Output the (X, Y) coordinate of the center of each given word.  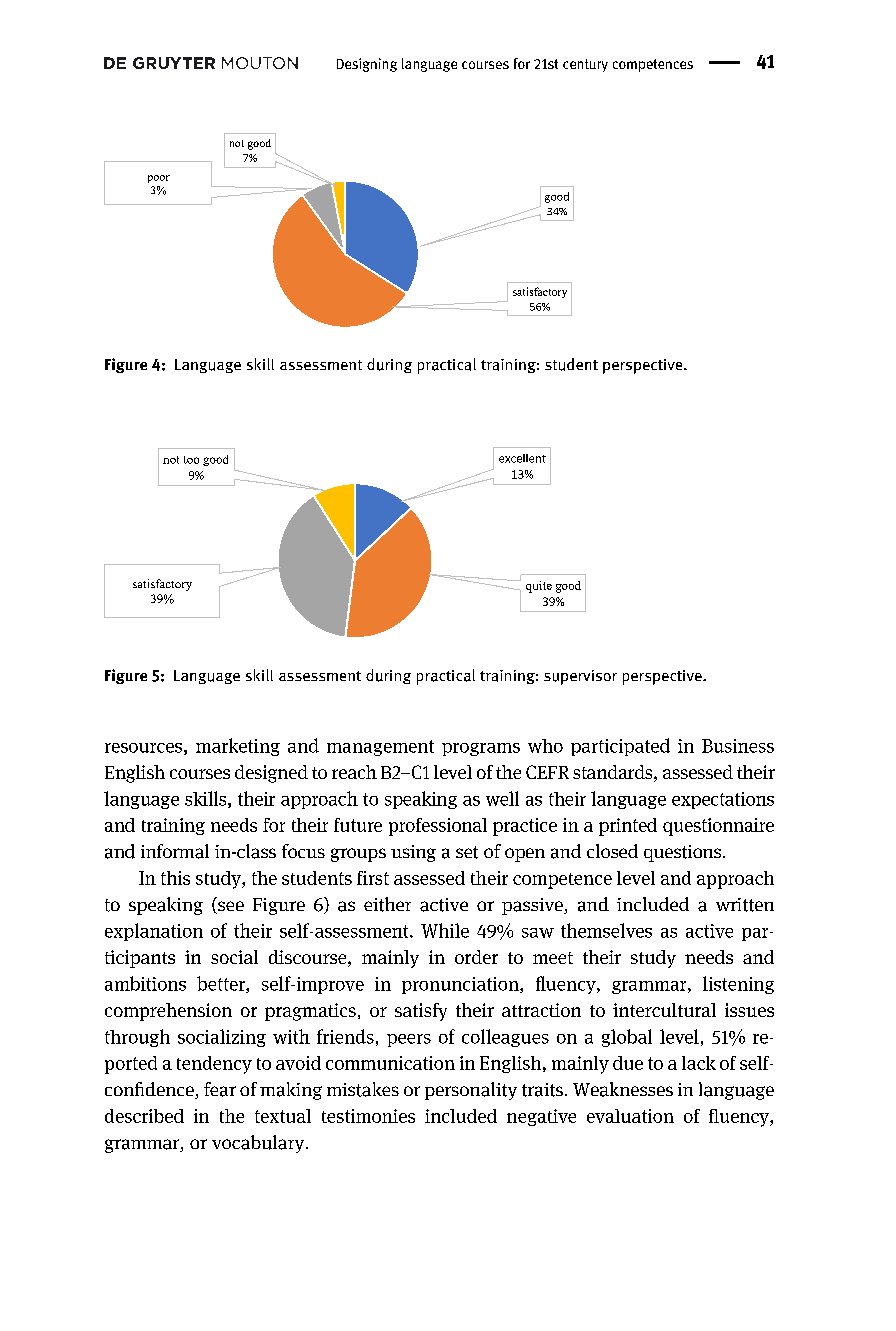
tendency (214, 1065)
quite (539, 587)
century (585, 65)
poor (159, 179)
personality (471, 1091)
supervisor (580, 677)
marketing (238, 747)
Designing (367, 65)
